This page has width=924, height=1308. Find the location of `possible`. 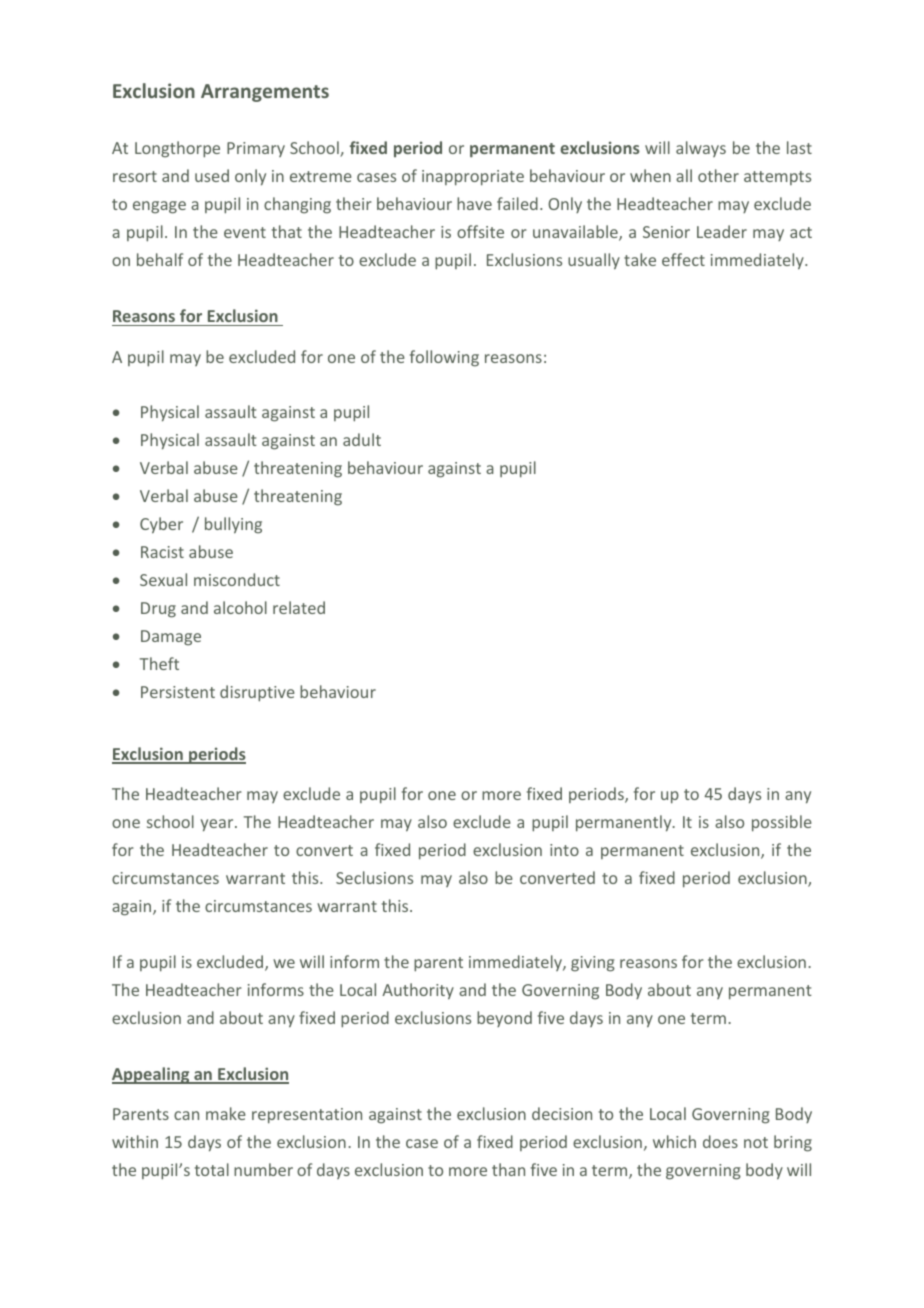

possible is located at coordinates (782, 823).
